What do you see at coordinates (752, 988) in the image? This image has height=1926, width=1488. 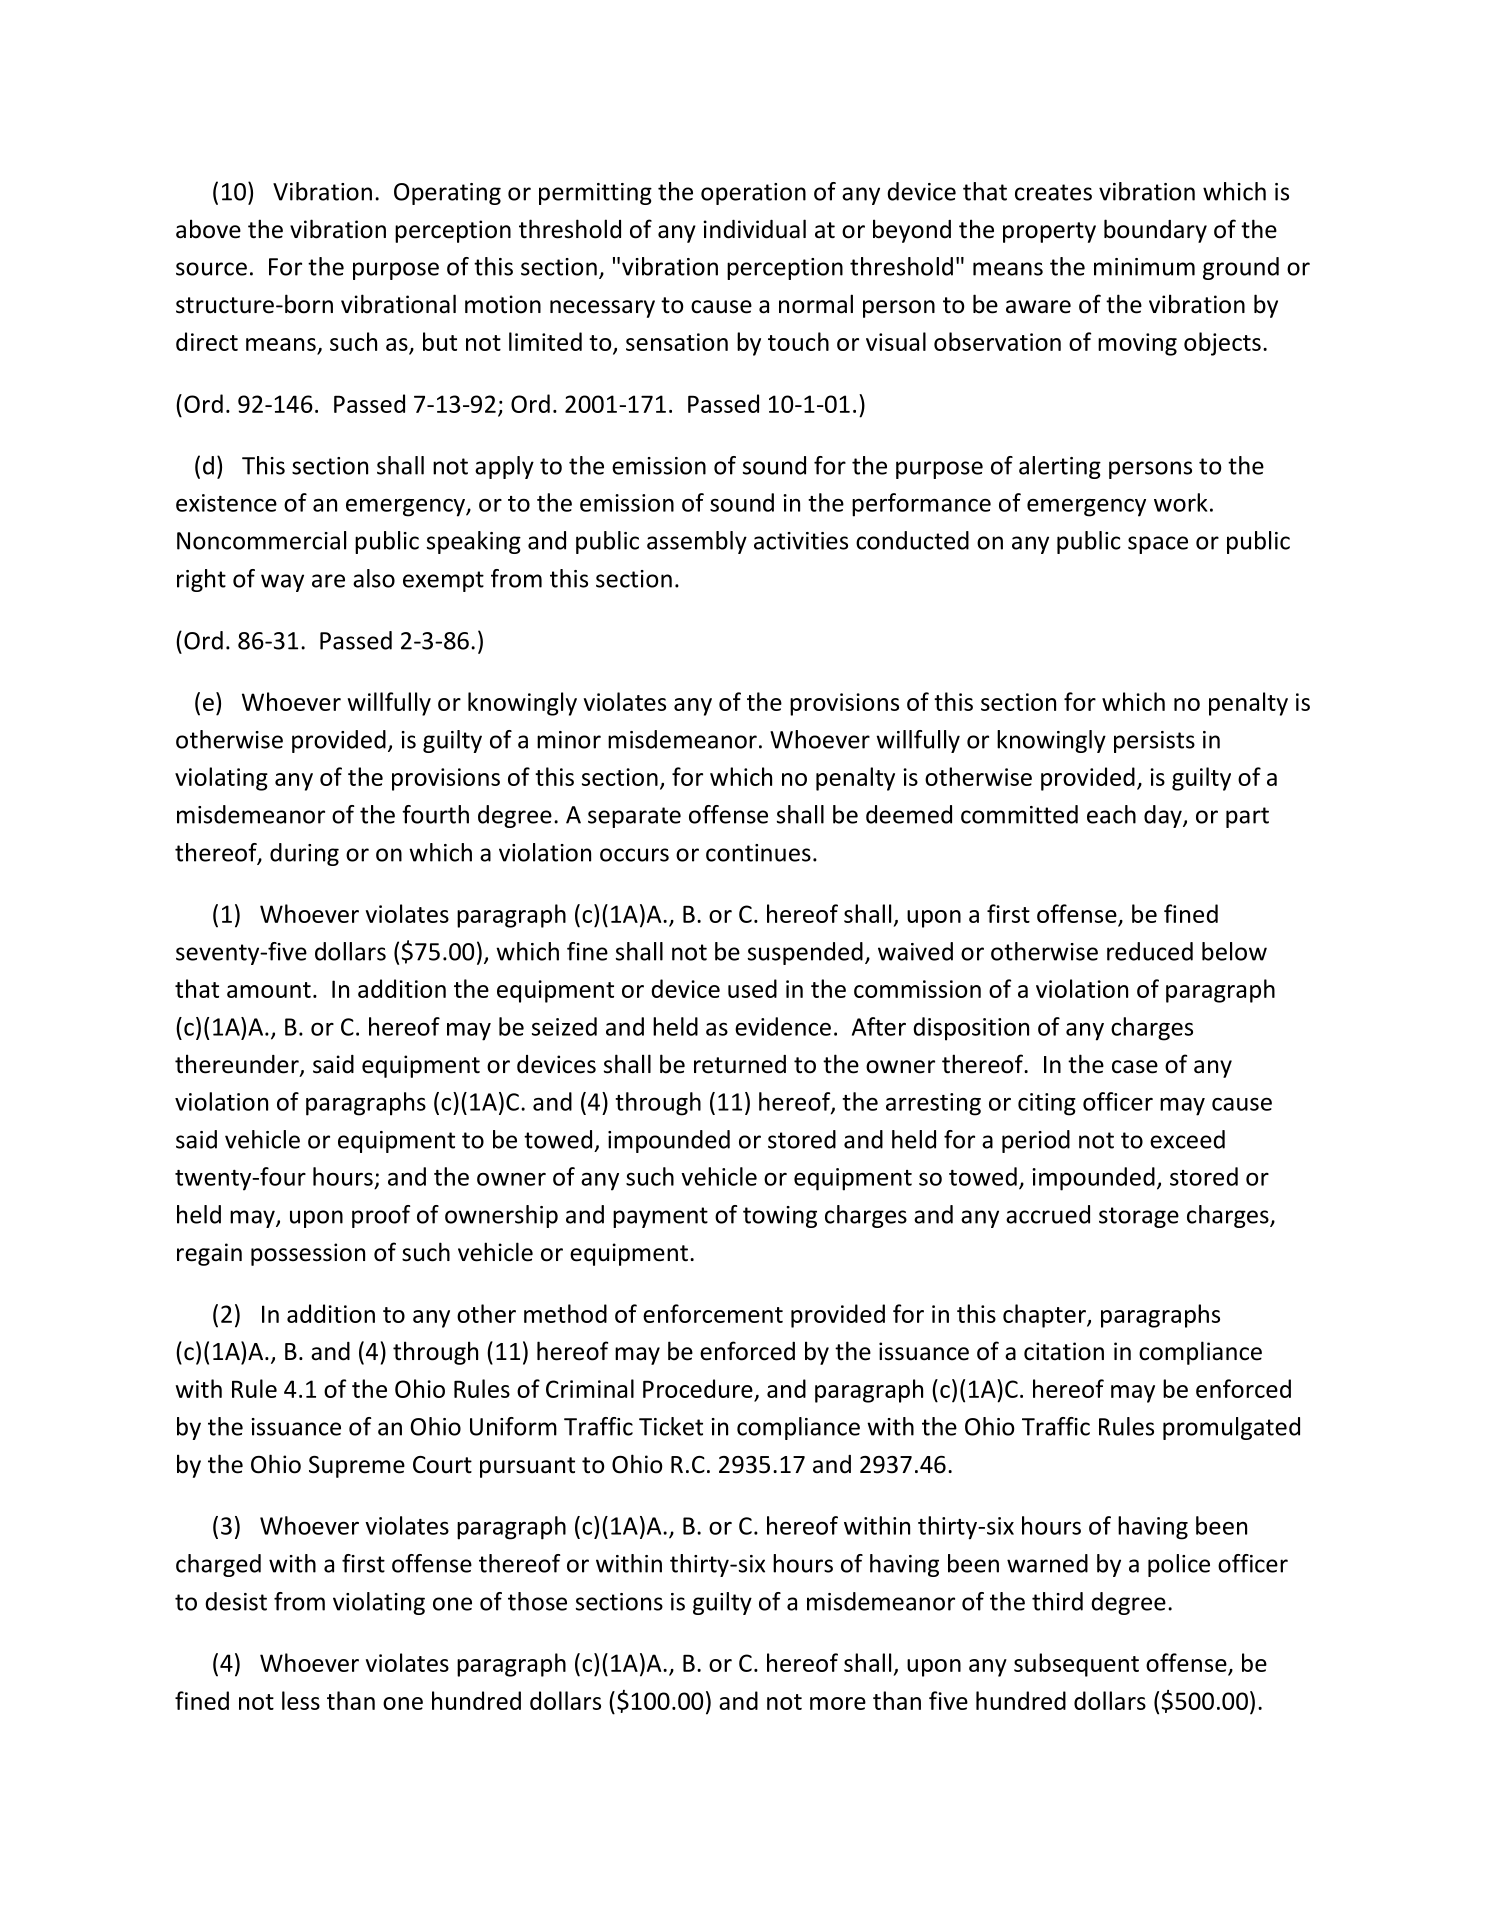 I see `used` at bounding box center [752, 988].
